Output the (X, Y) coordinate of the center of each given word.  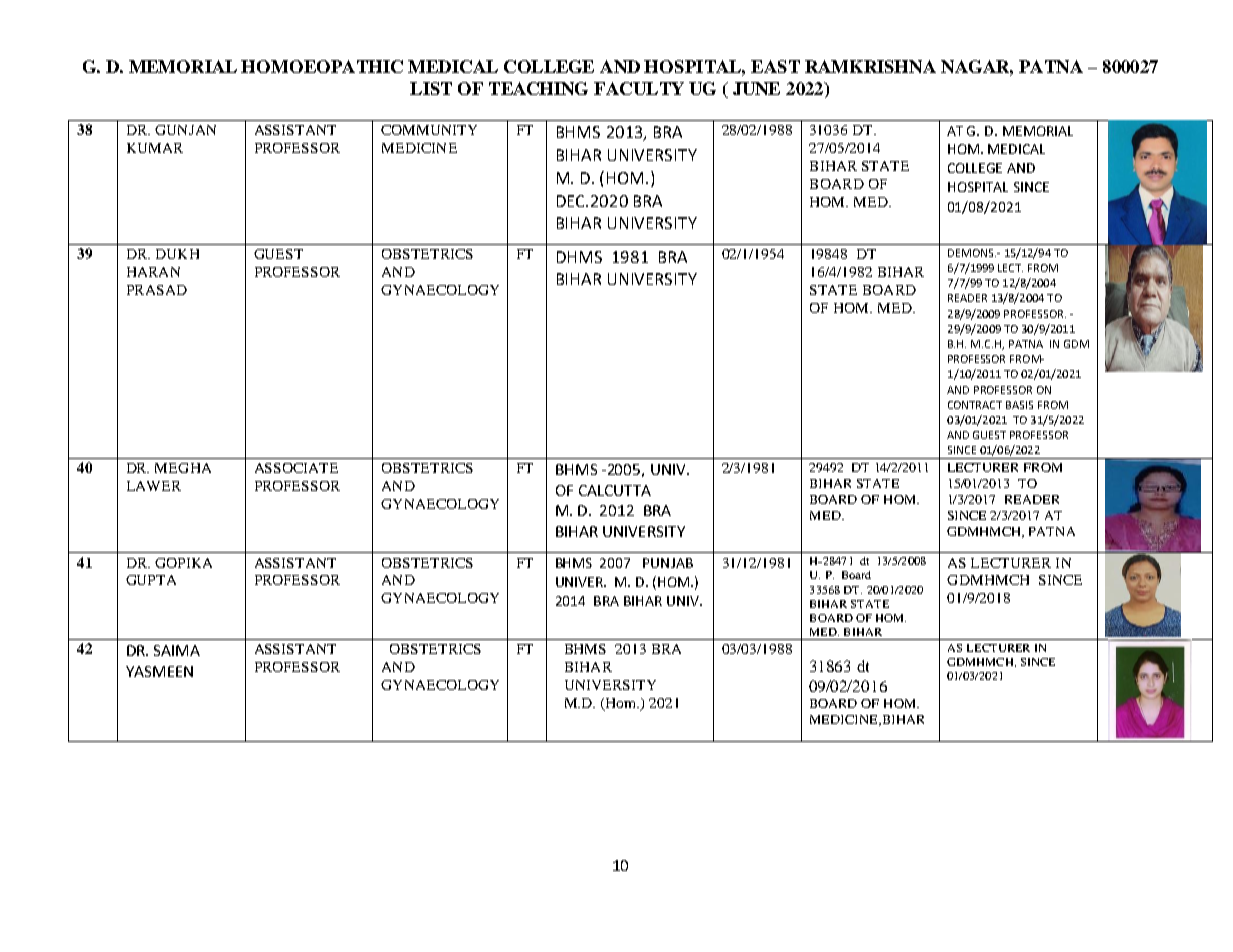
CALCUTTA (615, 490)
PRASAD (157, 290)
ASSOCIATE (296, 468)
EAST (775, 66)
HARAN (153, 272)
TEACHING (538, 88)
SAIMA (177, 650)
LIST (431, 88)
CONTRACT (975, 405)
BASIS (1019, 405)
